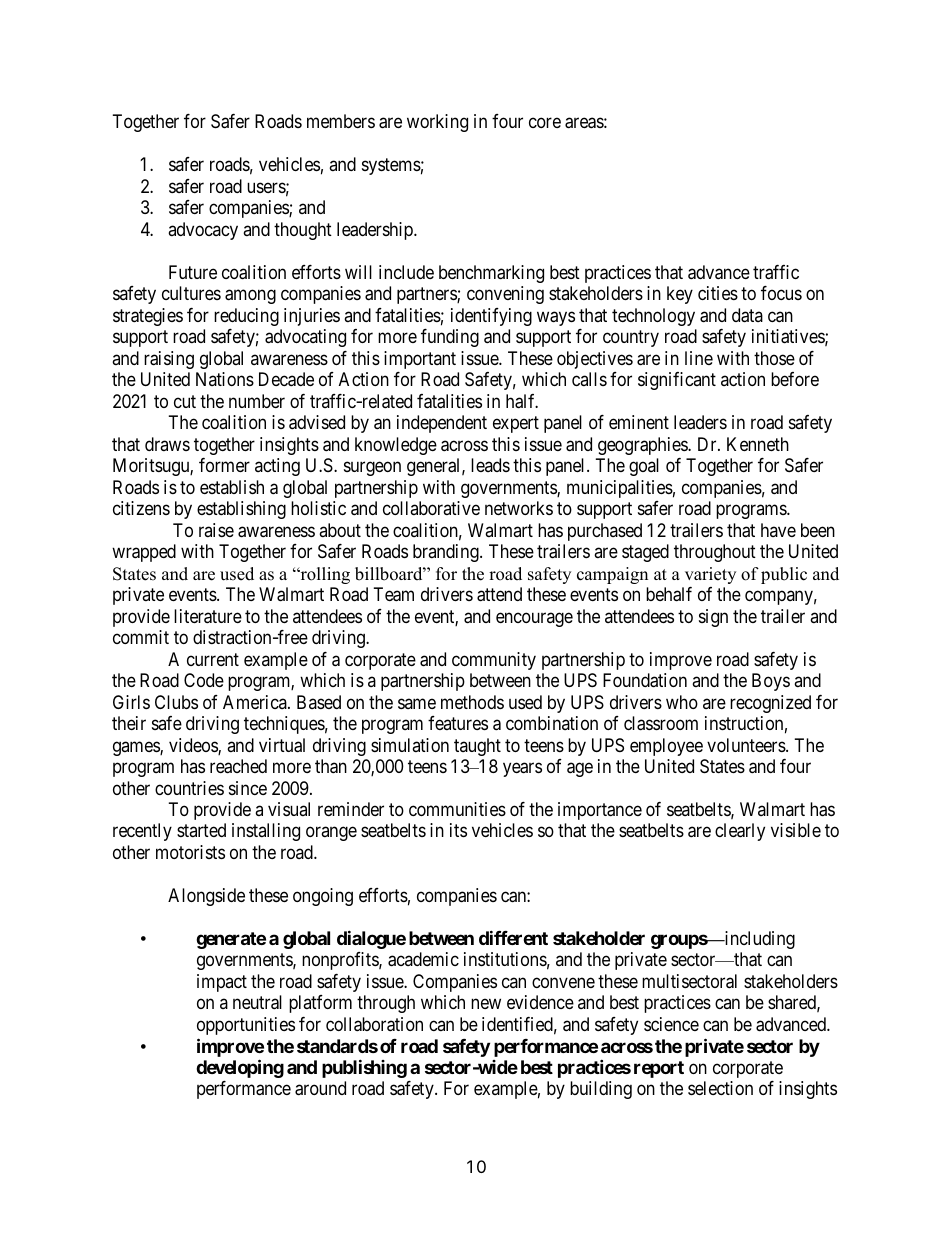 This document has width=952, height=1233. I want to click on core, so click(545, 123).
